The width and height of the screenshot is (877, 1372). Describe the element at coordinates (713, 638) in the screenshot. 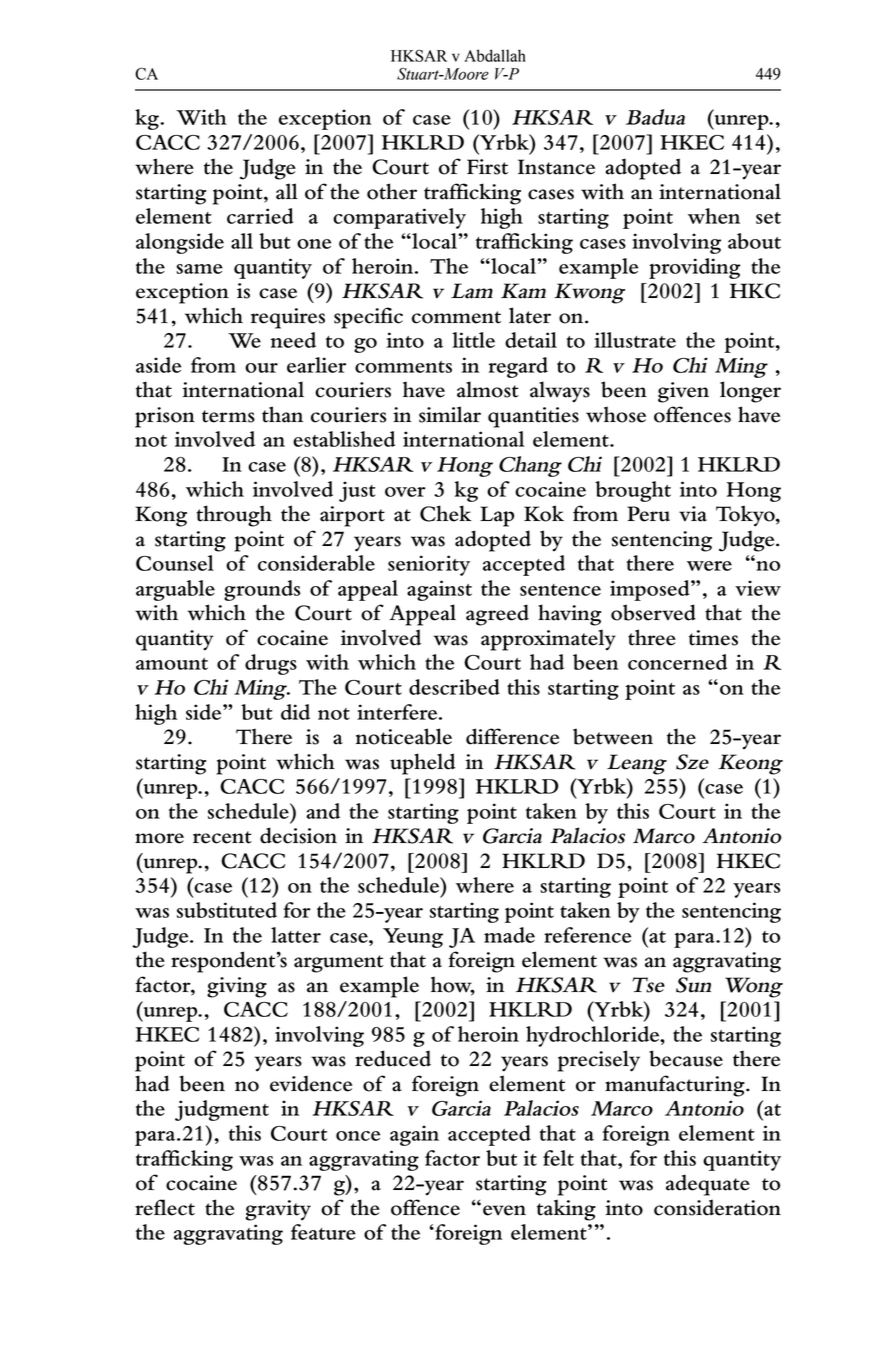

I see `times` at that location.
